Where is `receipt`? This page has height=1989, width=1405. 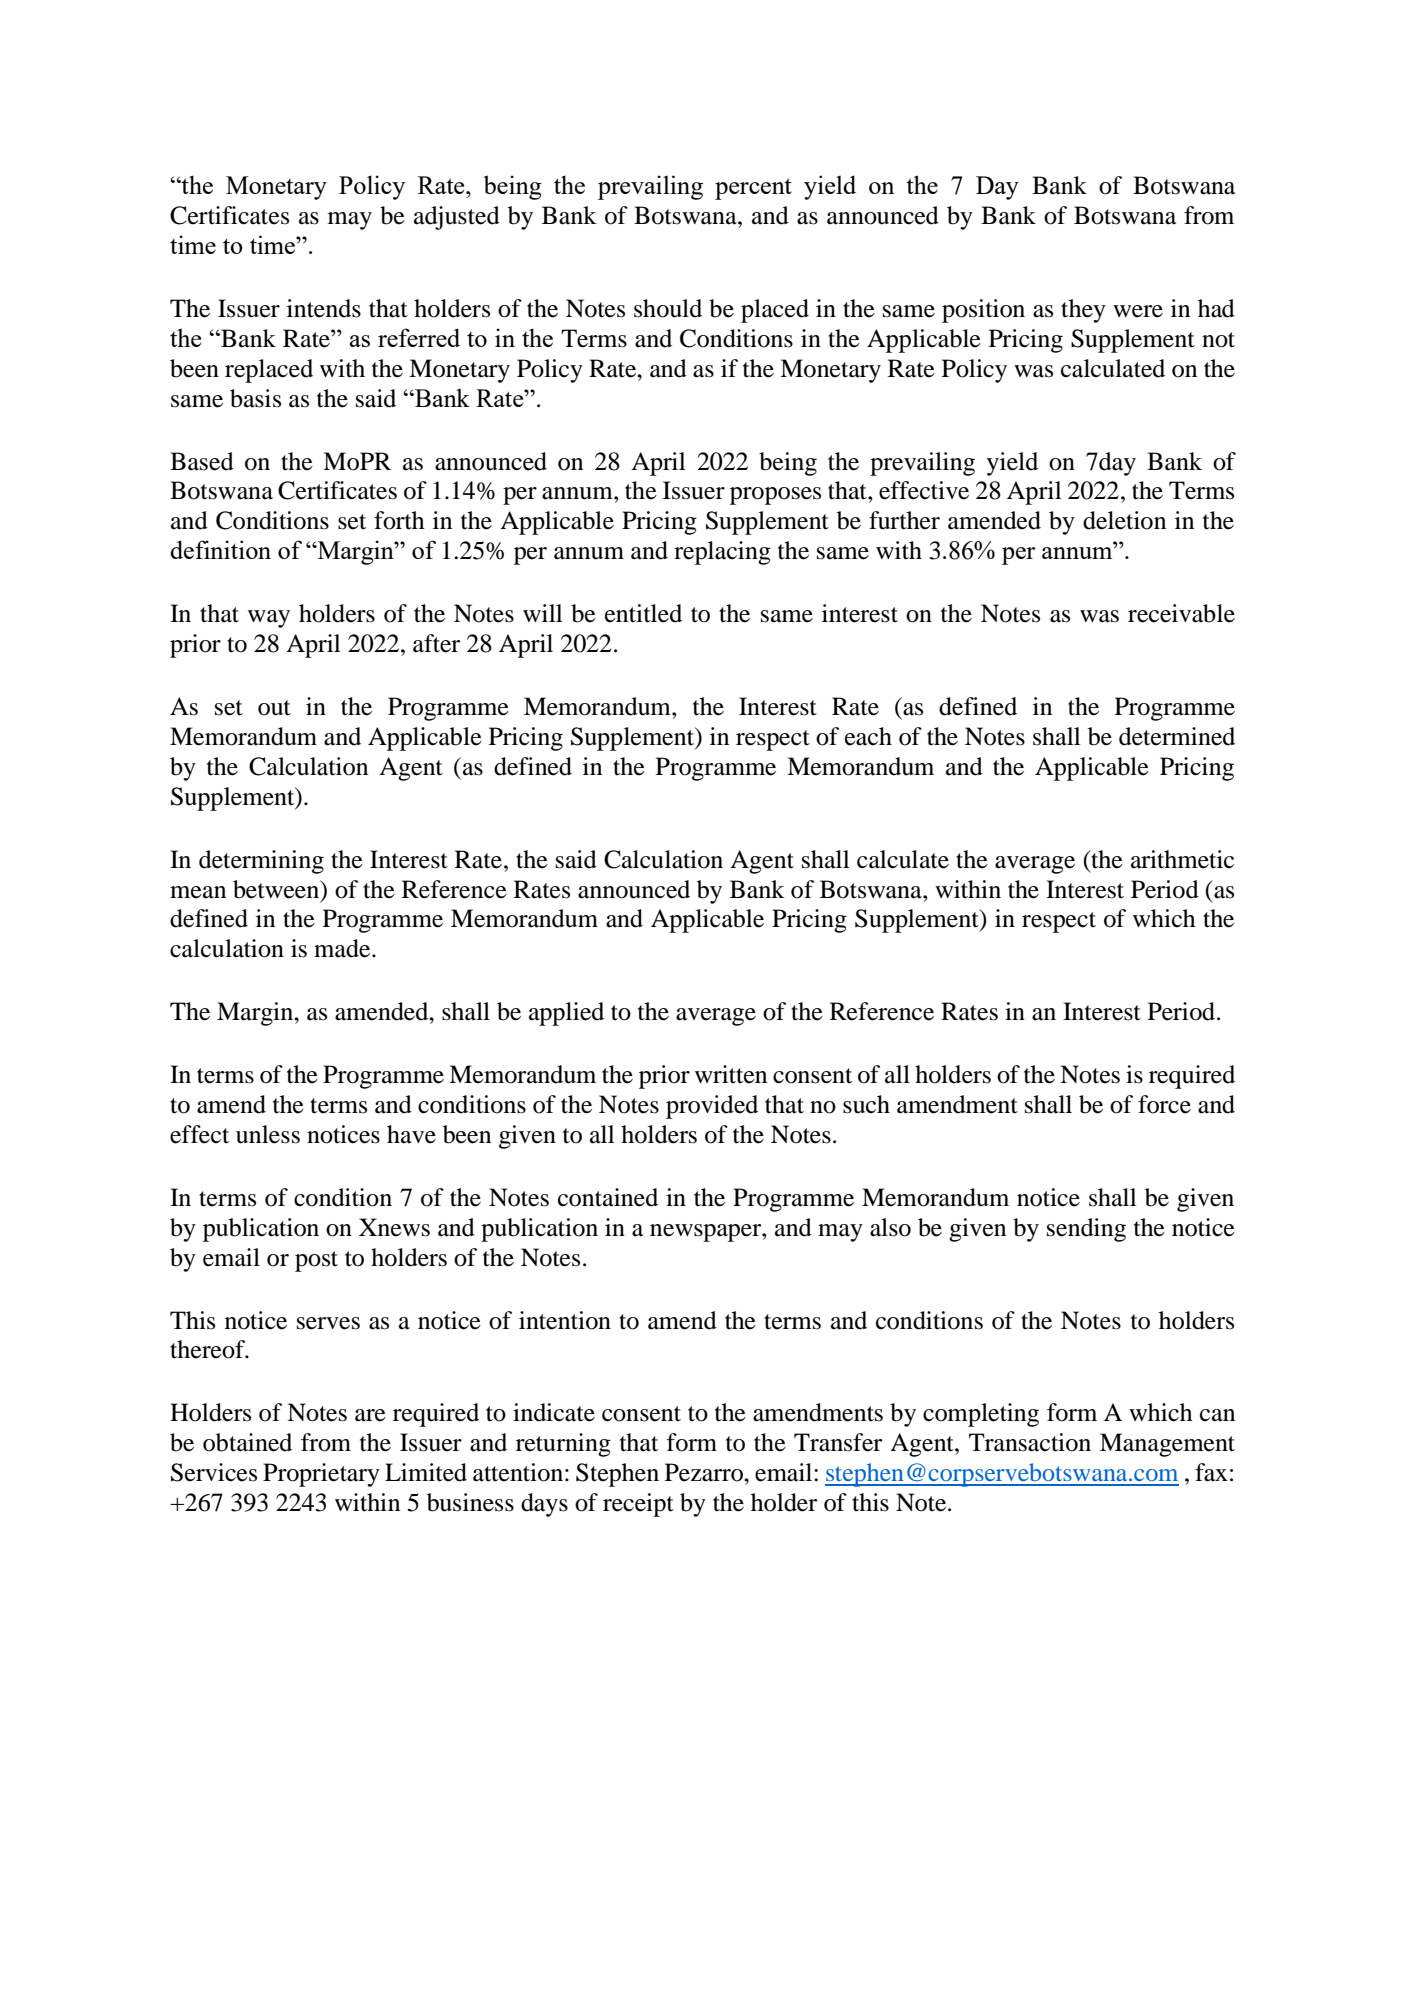 receipt is located at coordinates (638, 1505).
